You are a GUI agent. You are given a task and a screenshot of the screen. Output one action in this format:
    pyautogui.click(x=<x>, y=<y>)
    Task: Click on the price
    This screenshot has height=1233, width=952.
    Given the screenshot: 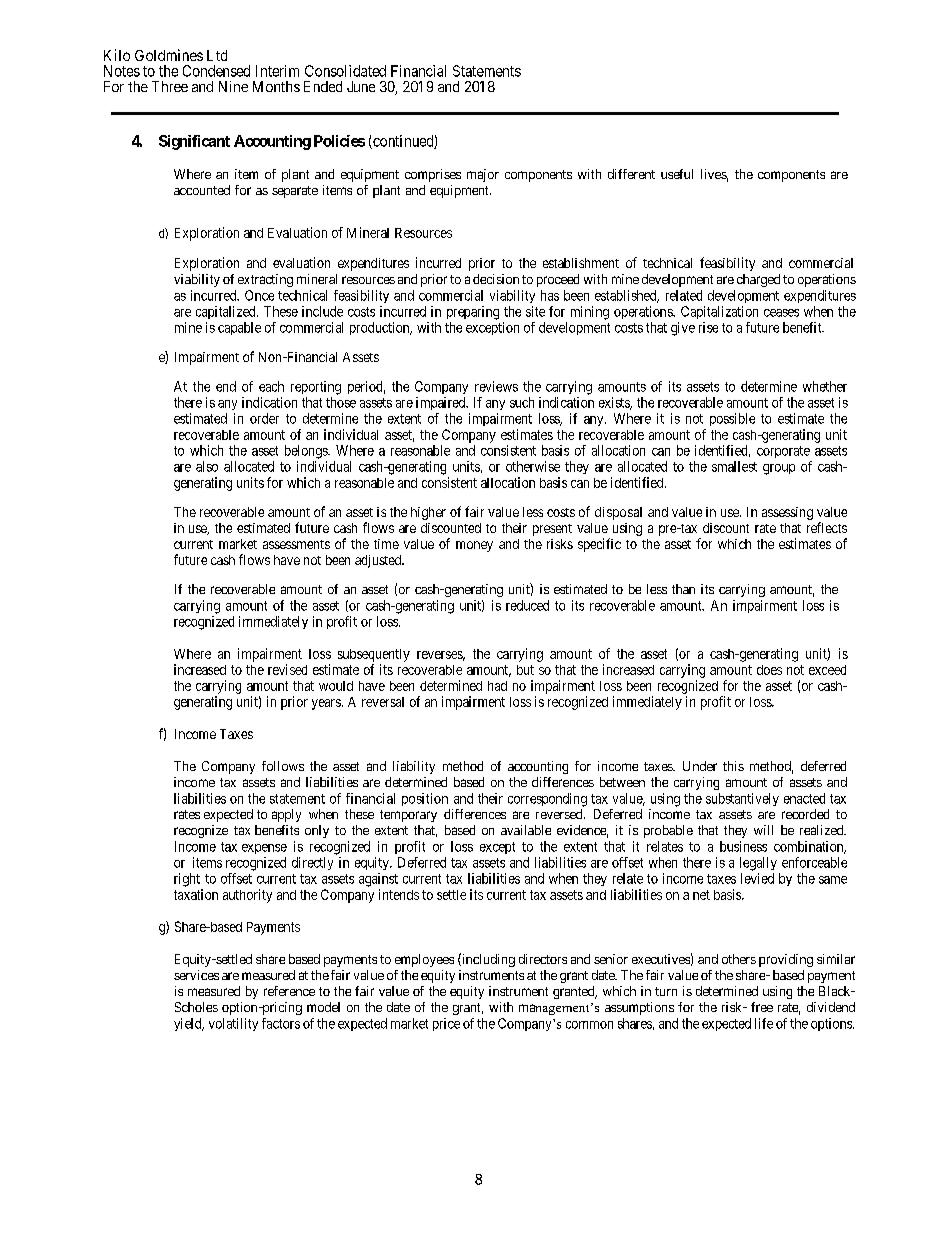 What is the action you would take?
    pyautogui.click(x=446, y=1024)
